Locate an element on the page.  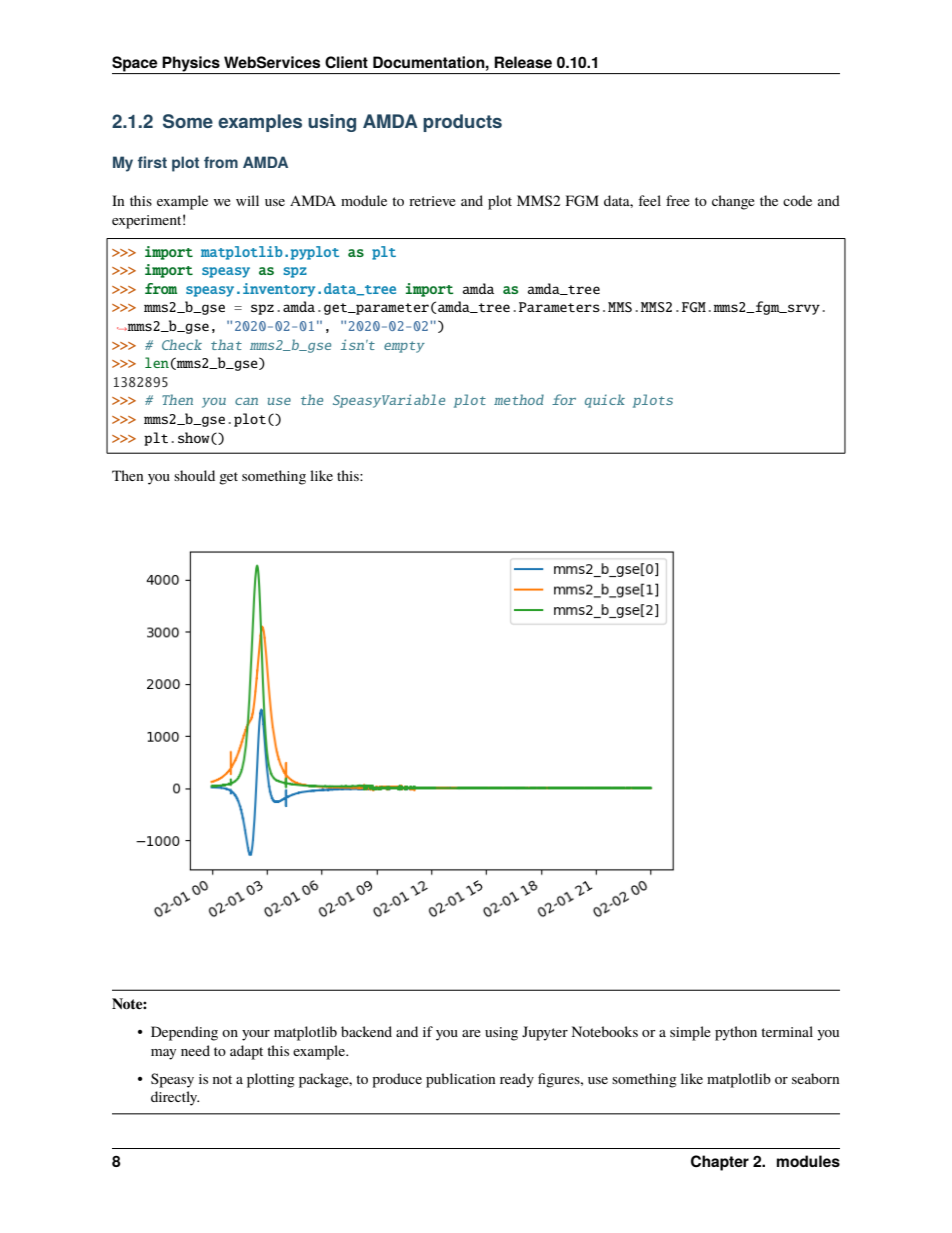
are is located at coordinates (471, 1033).
